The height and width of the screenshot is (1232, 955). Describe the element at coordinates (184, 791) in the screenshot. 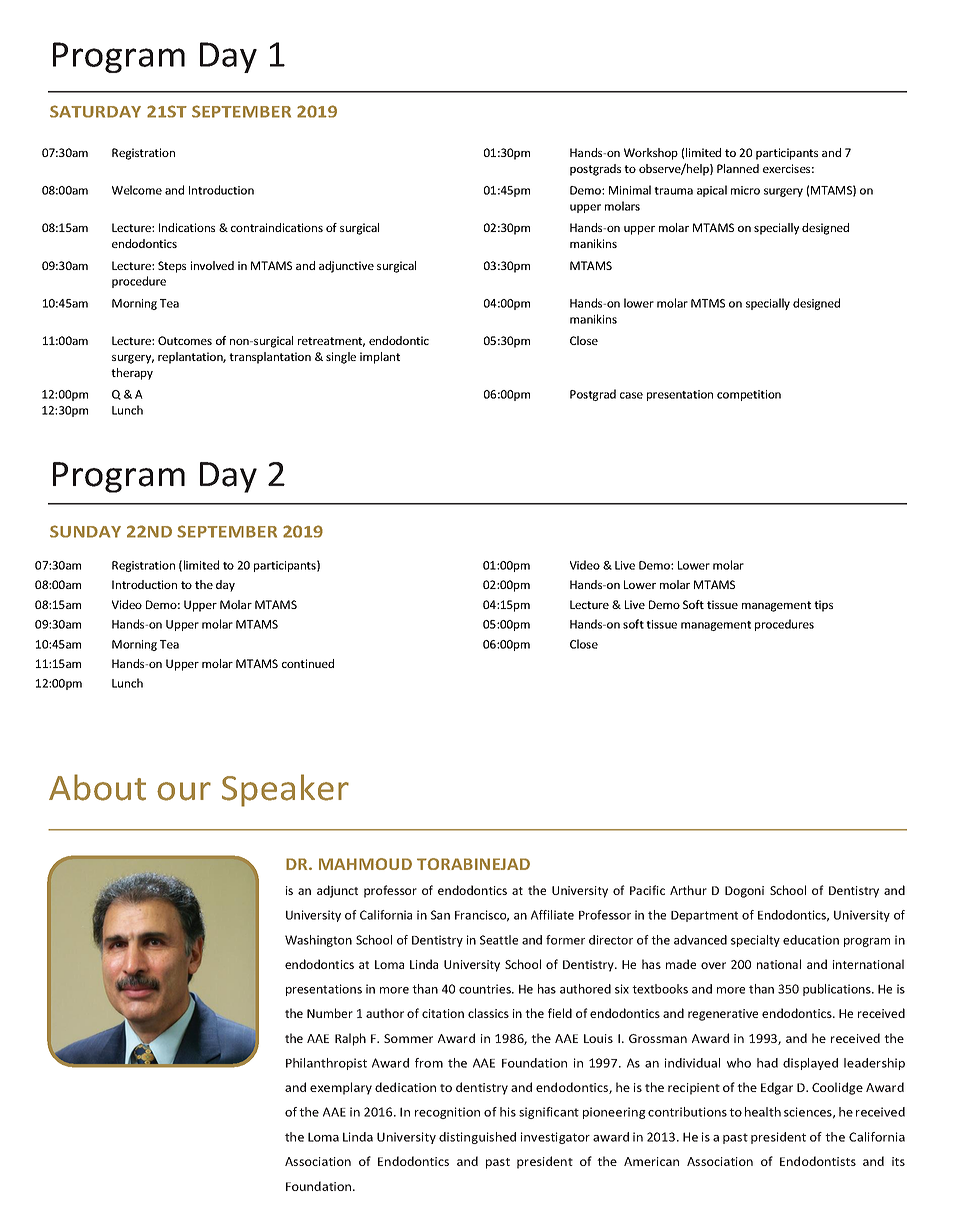

I see `our` at that location.
